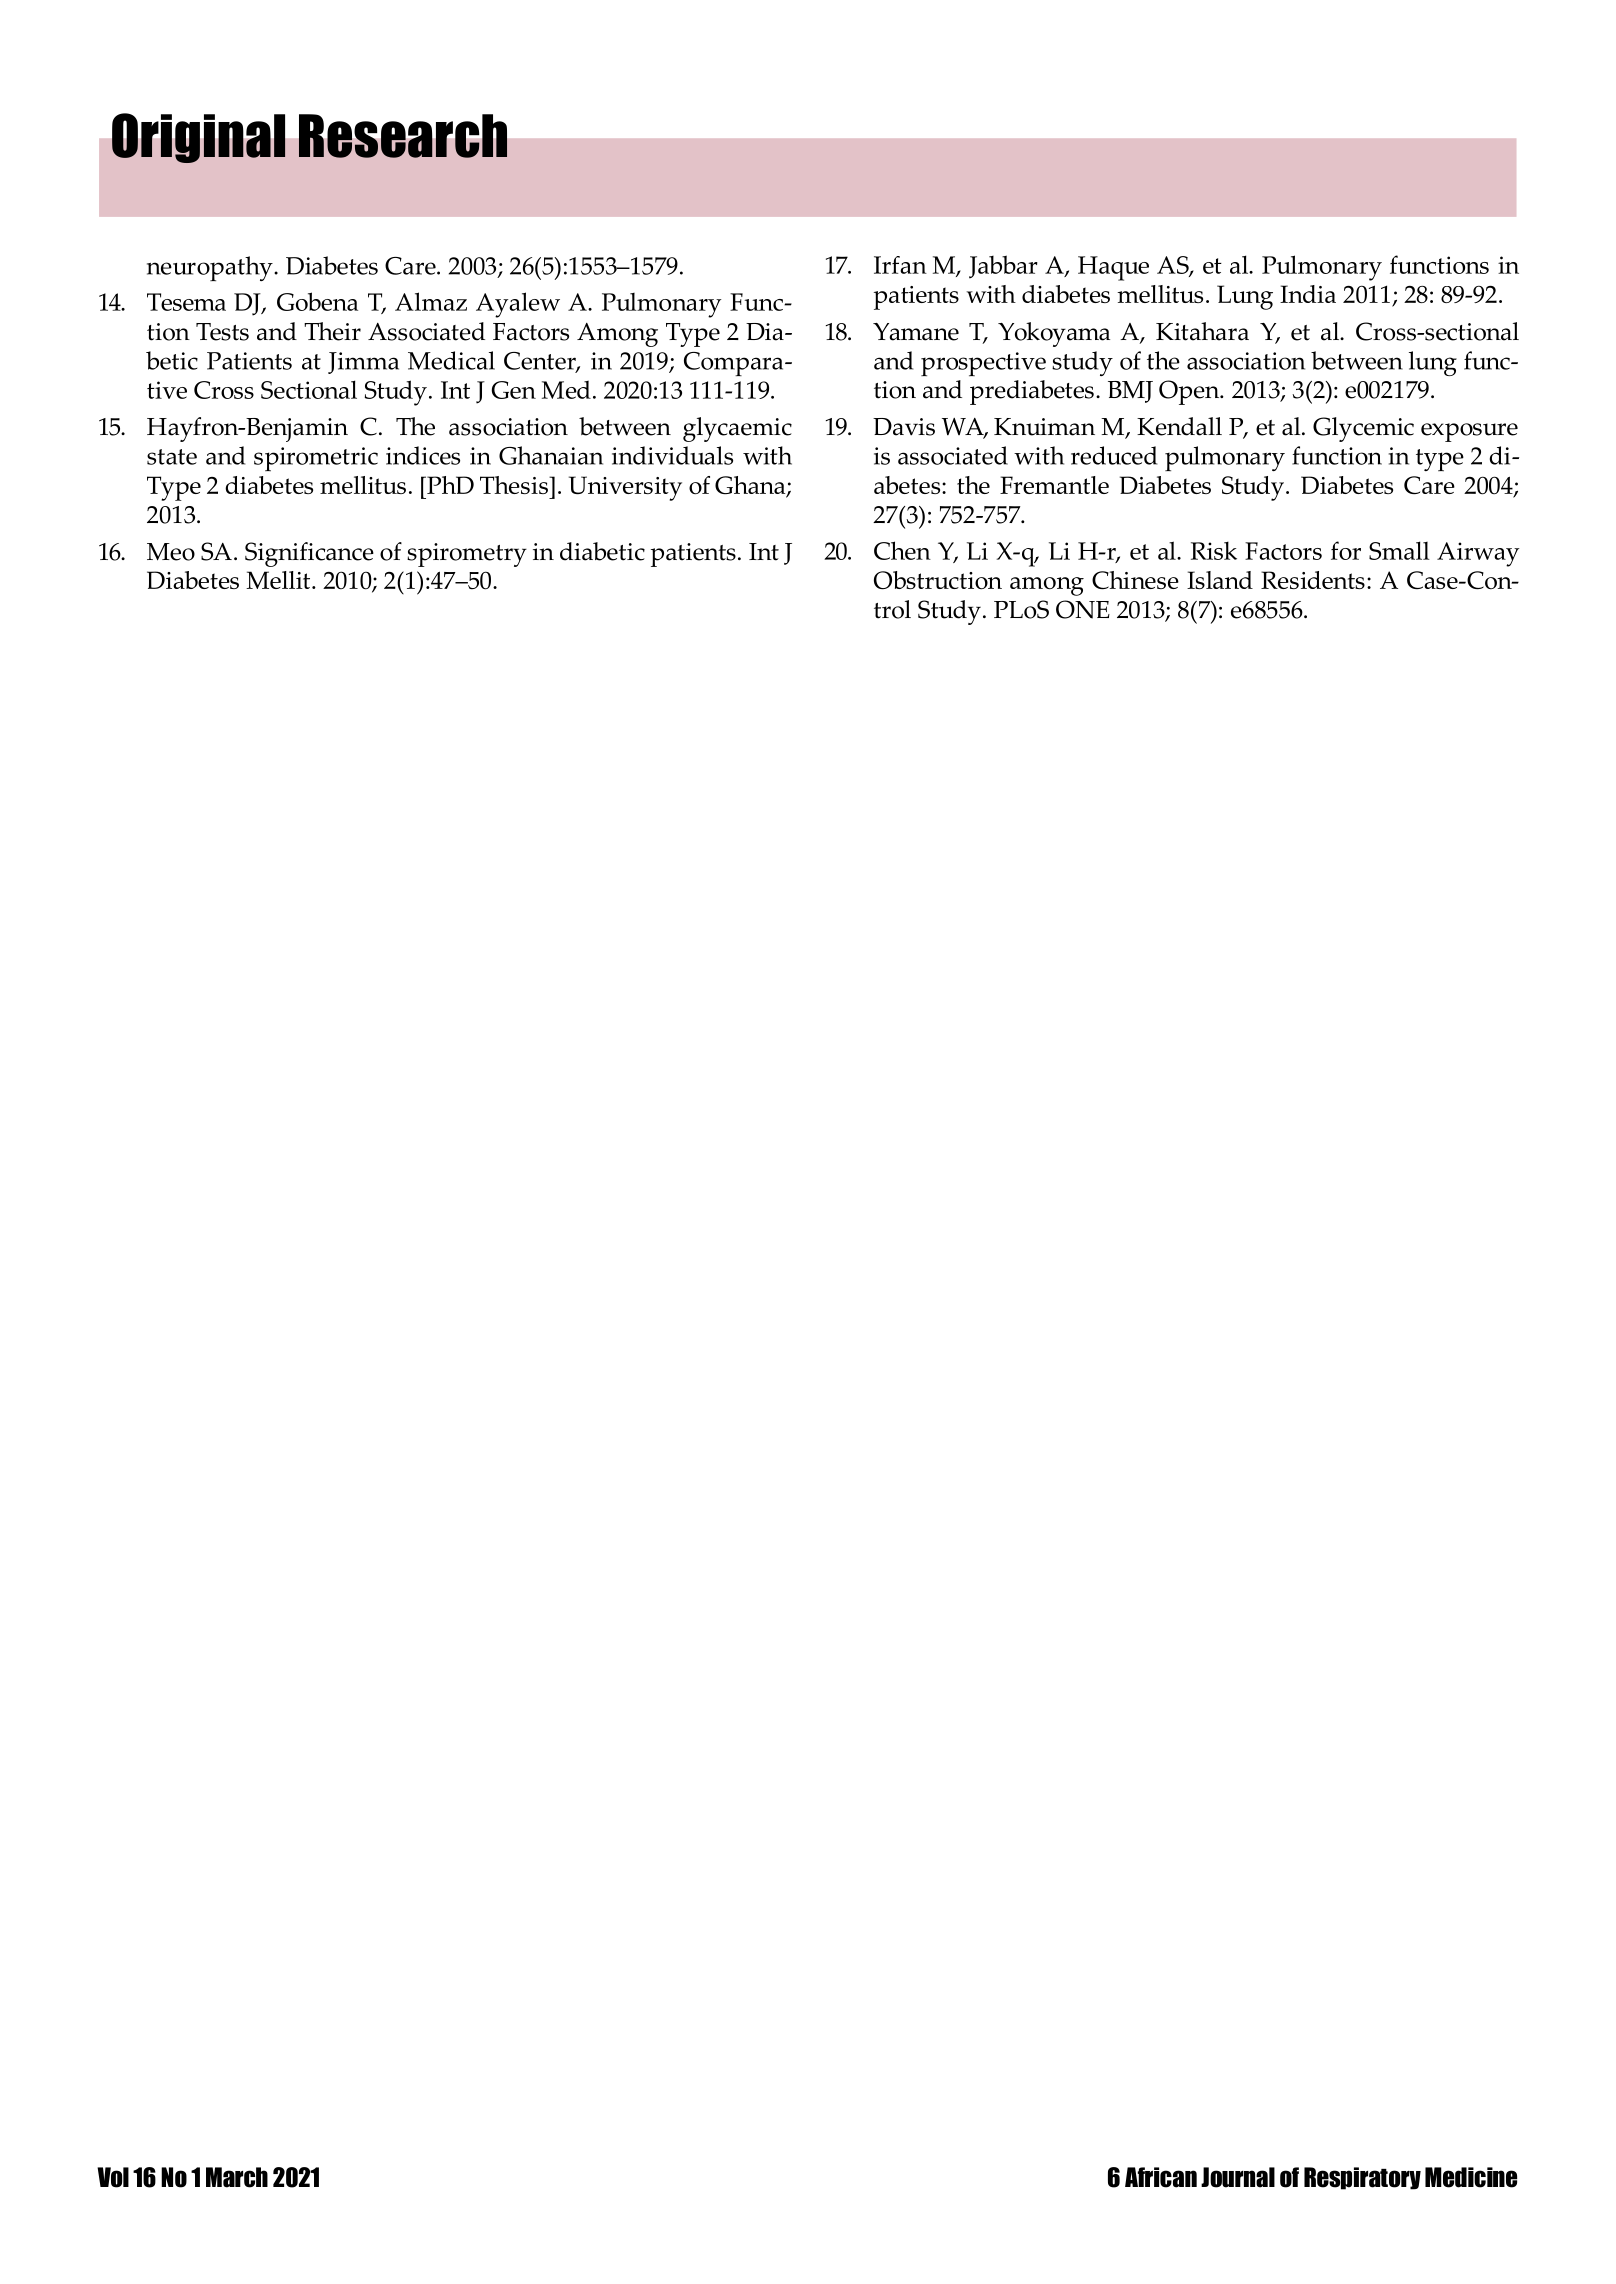  What do you see at coordinates (309, 554) in the image?
I see `Significance` at bounding box center [309, 554].
